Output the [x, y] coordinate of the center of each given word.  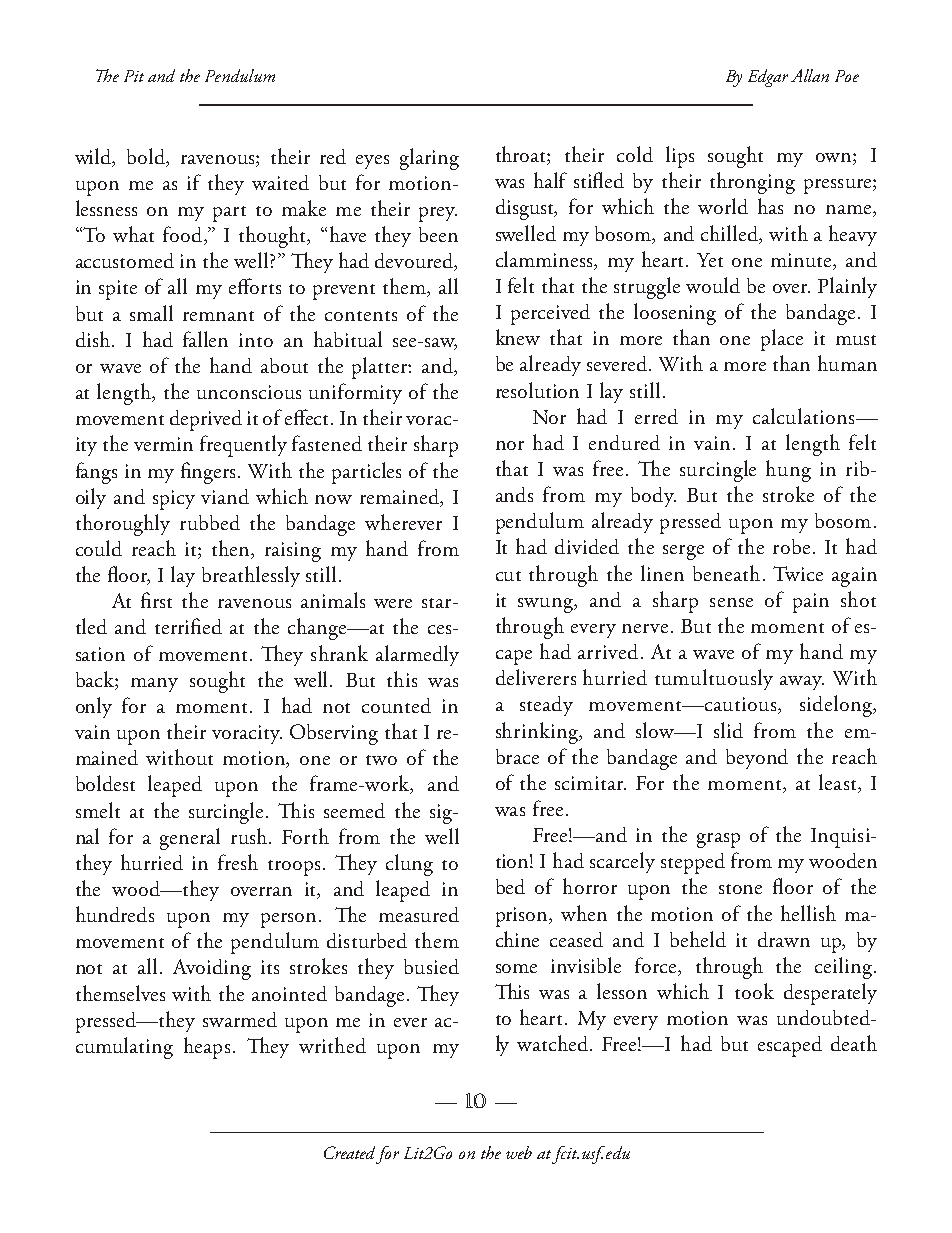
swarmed [240, 1019]
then [232, 549]
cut [508, 576]
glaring [429, 159]
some [516, 968]
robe [791, 546]
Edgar [768, 78]
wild [94, 157]
